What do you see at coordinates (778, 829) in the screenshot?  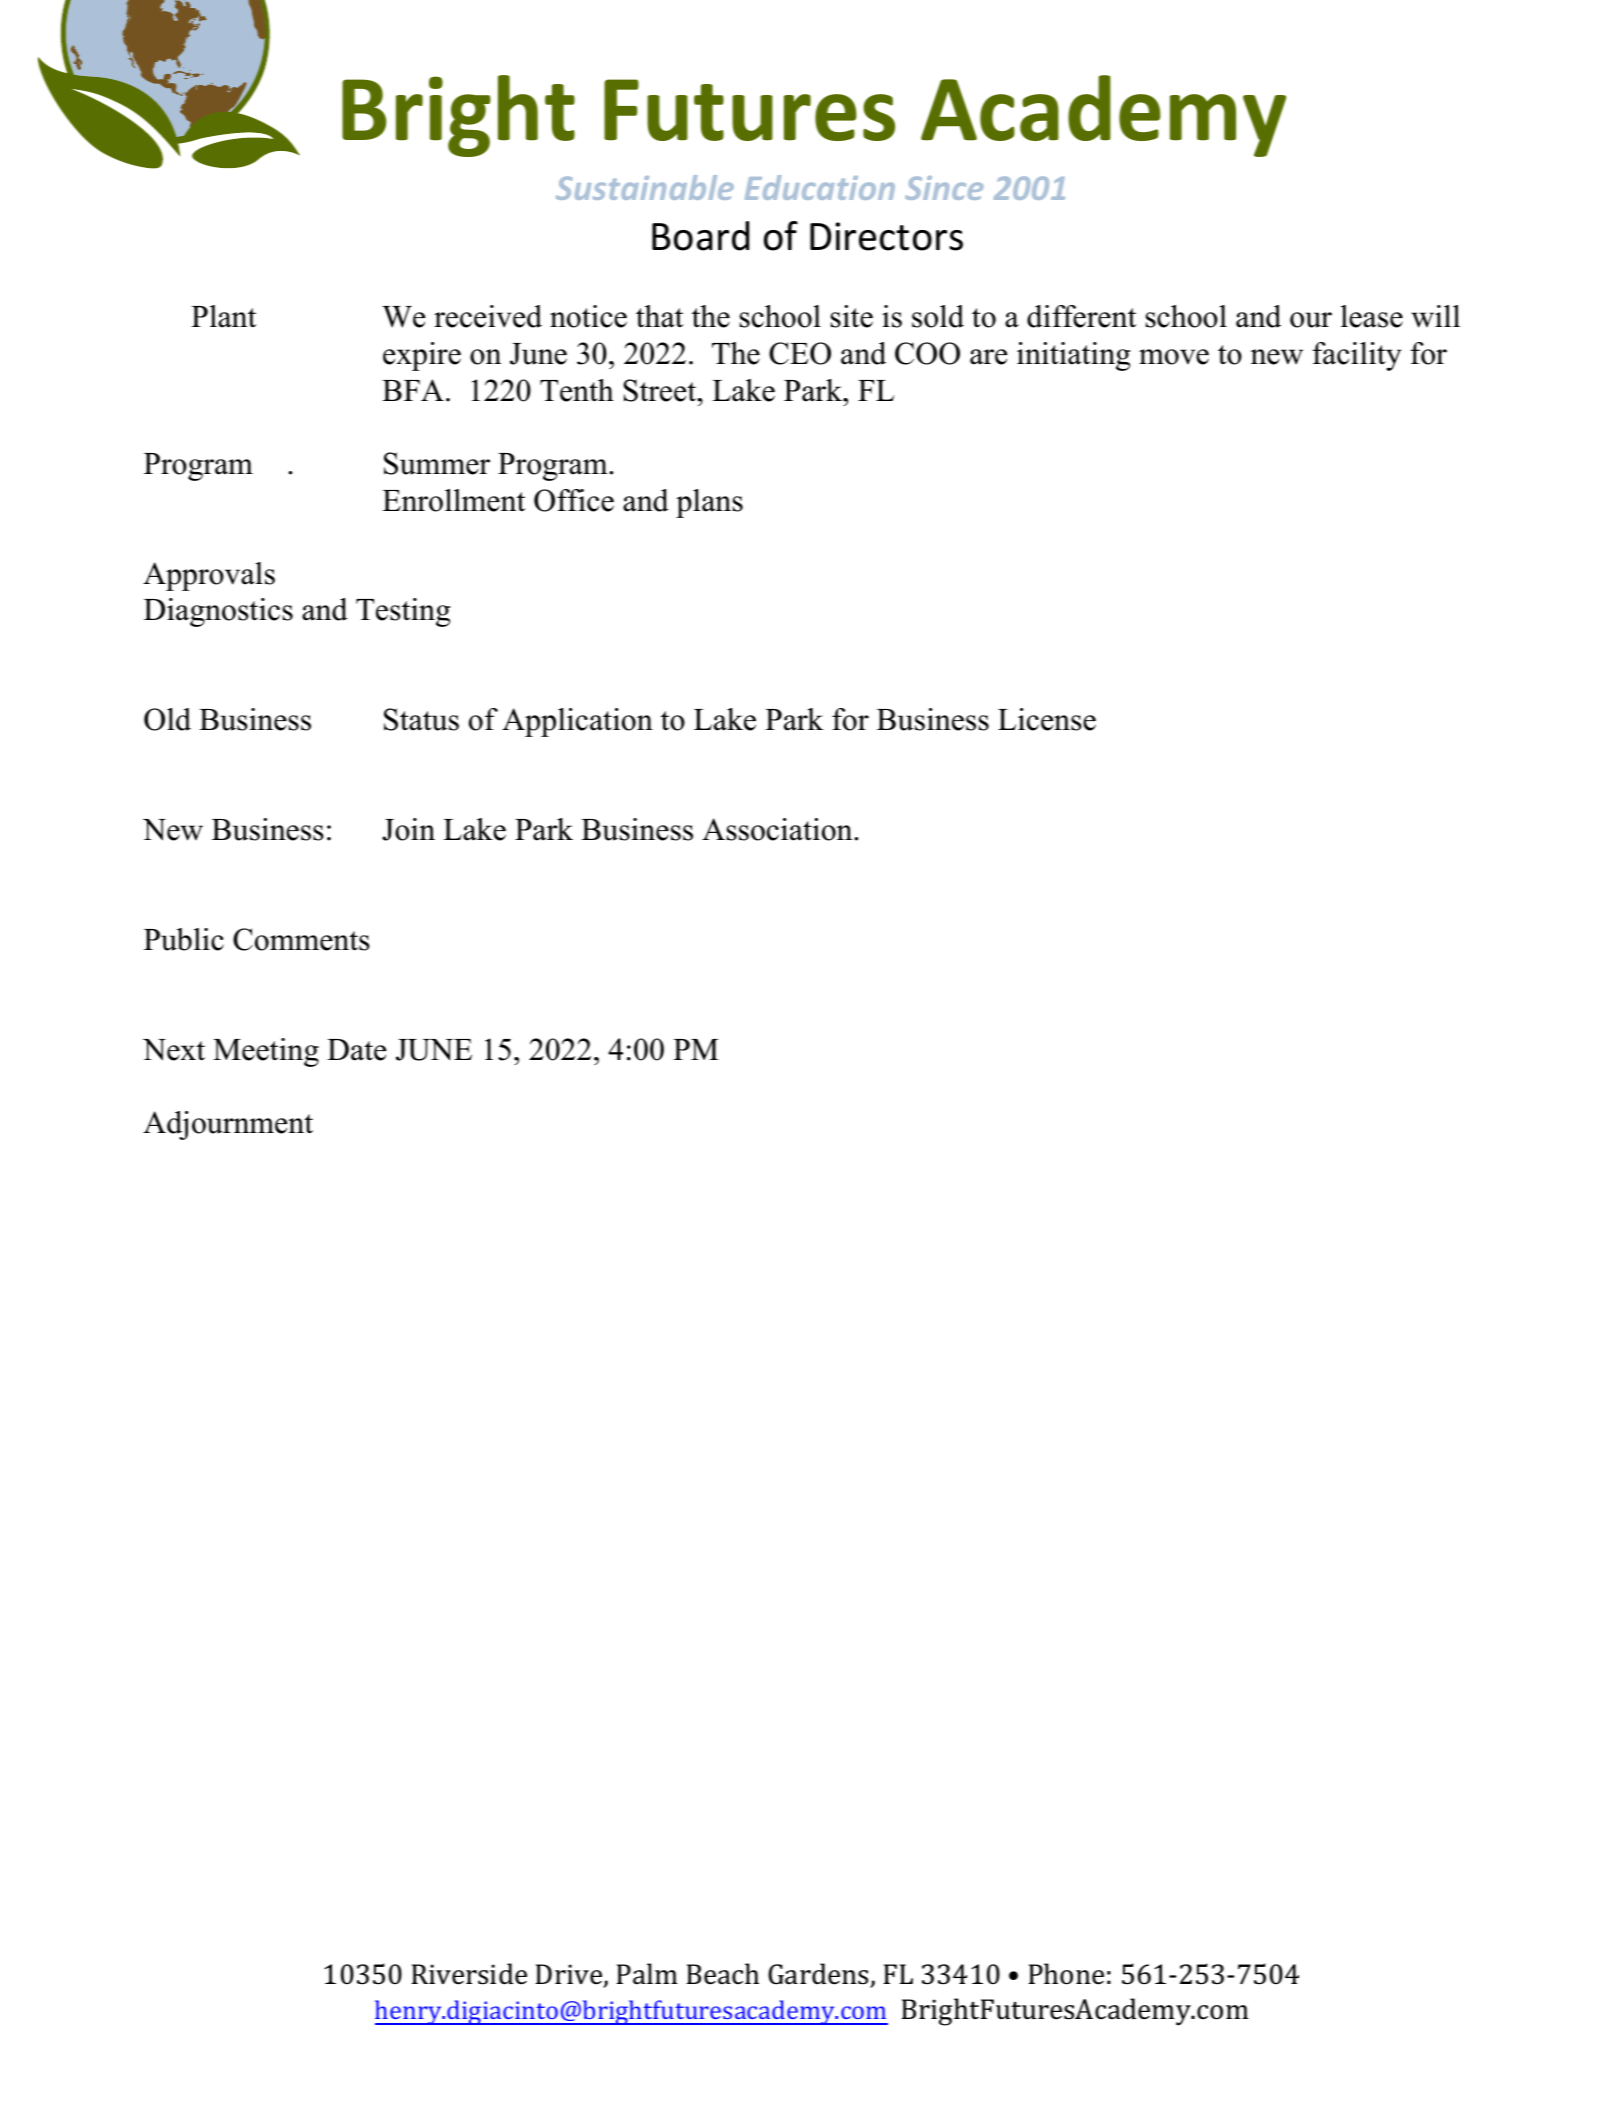 I see `Association` at bounding box center [778, 829].
